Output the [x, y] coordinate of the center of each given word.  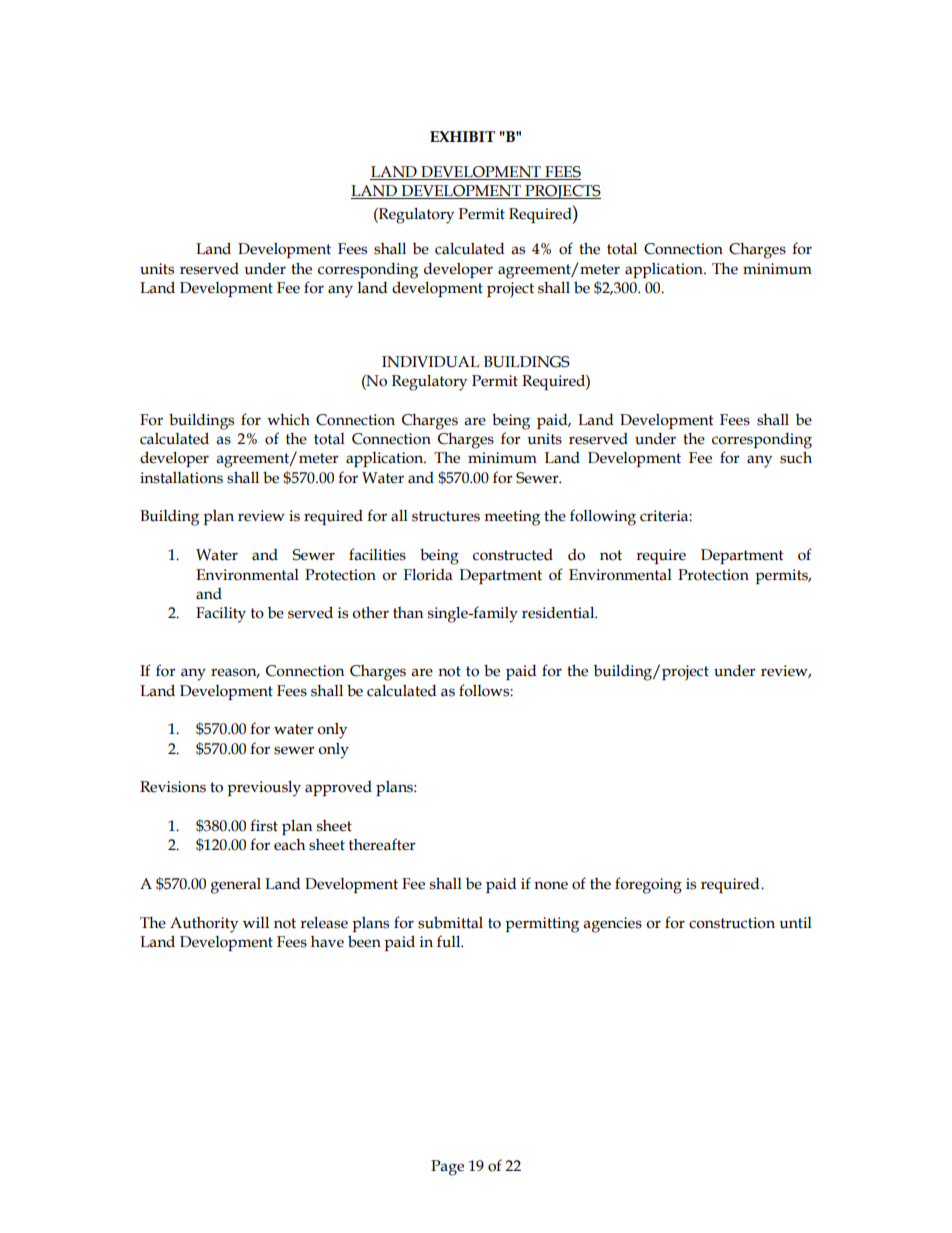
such [796, 457]
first [264, 825]
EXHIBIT [462, 136]
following [603, 517]
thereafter [382, 844]
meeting [512, 518]
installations [181, 478]
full [450, 941]
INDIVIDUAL [430, 362]
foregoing [648, 885]
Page [447, 1168]
